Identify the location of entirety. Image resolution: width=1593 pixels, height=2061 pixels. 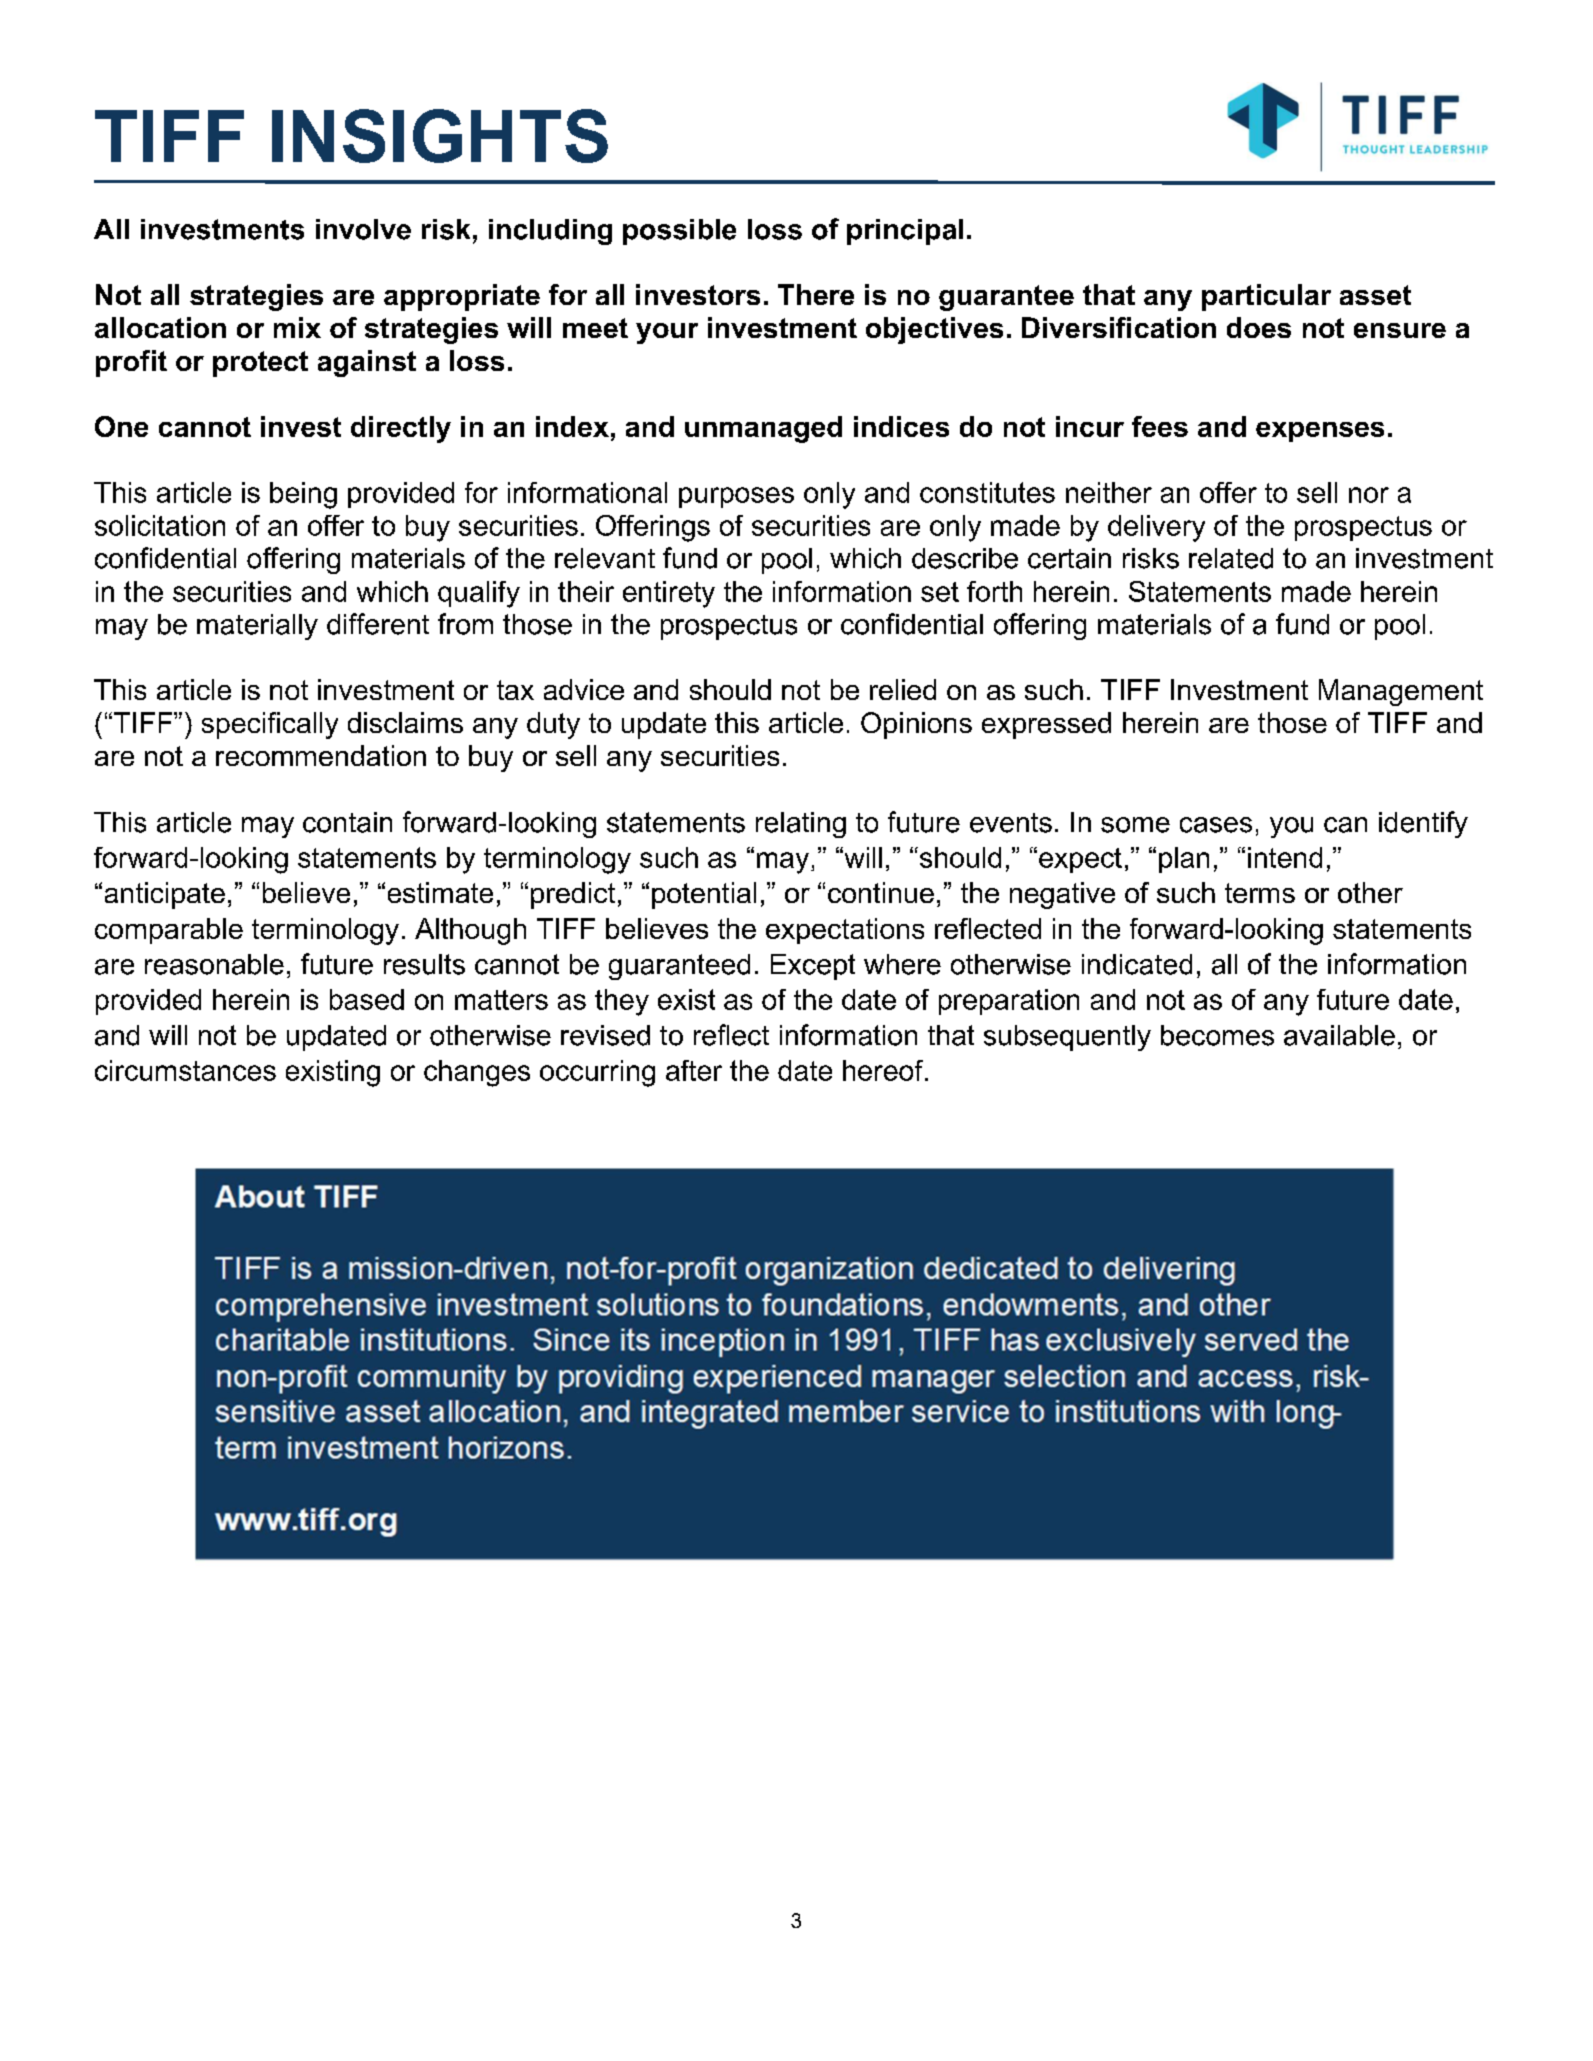
(669, 594).
